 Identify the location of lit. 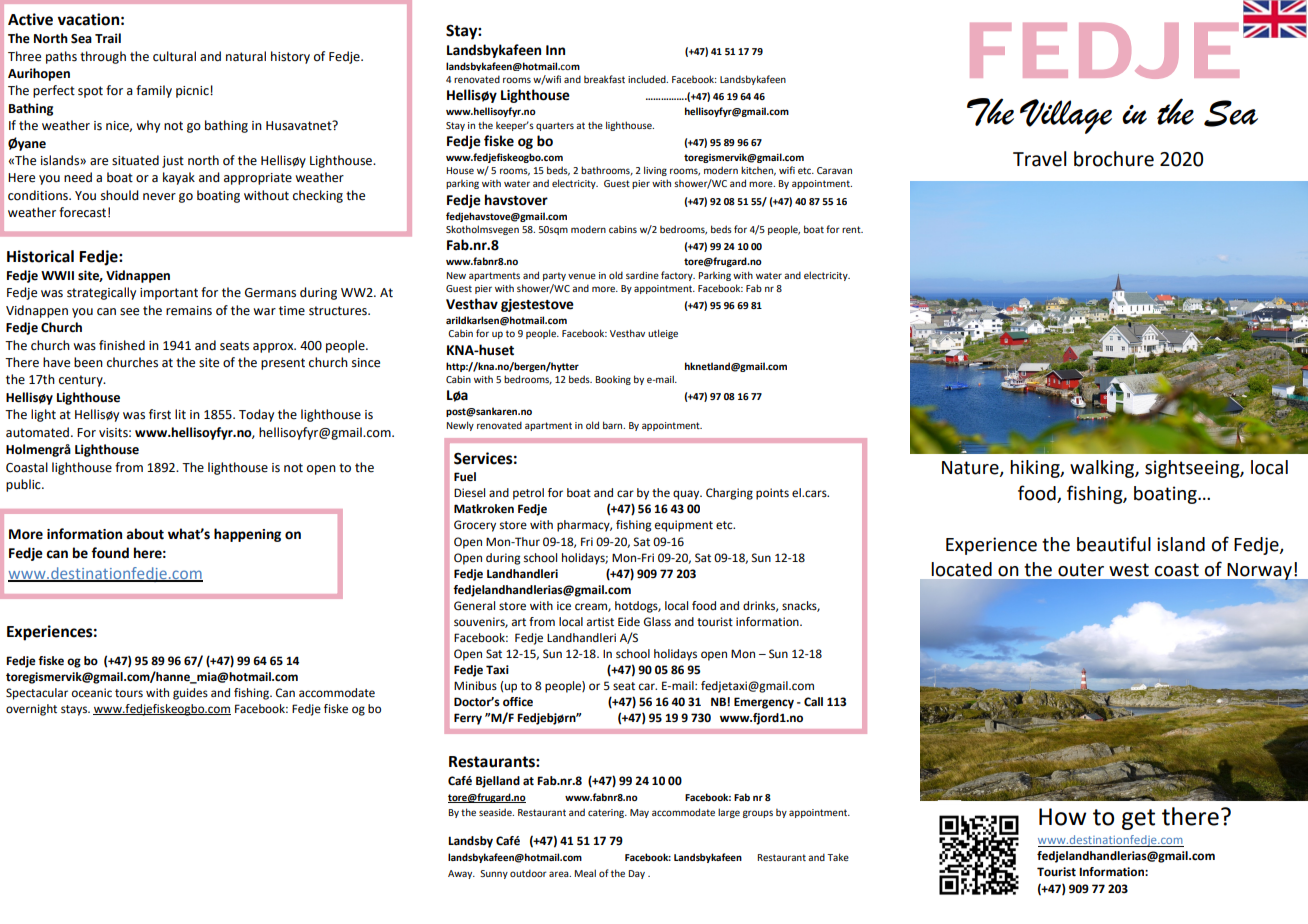
(180, 414).
